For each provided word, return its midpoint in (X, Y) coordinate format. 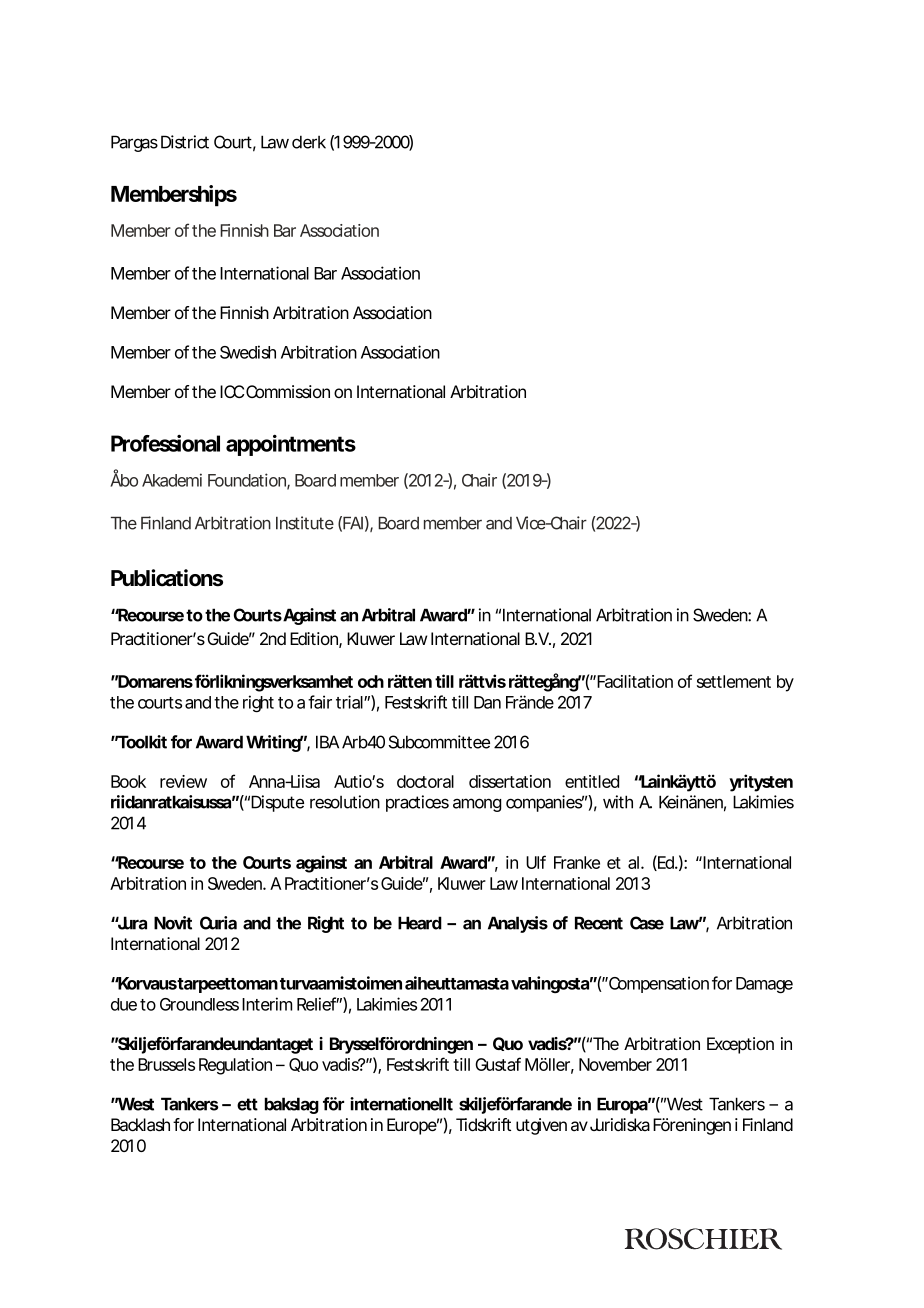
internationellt (401, 1104)
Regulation (235, 1066)
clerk (309, 142)
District (185, 142)
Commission (288, 391)
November (615, 1064)
